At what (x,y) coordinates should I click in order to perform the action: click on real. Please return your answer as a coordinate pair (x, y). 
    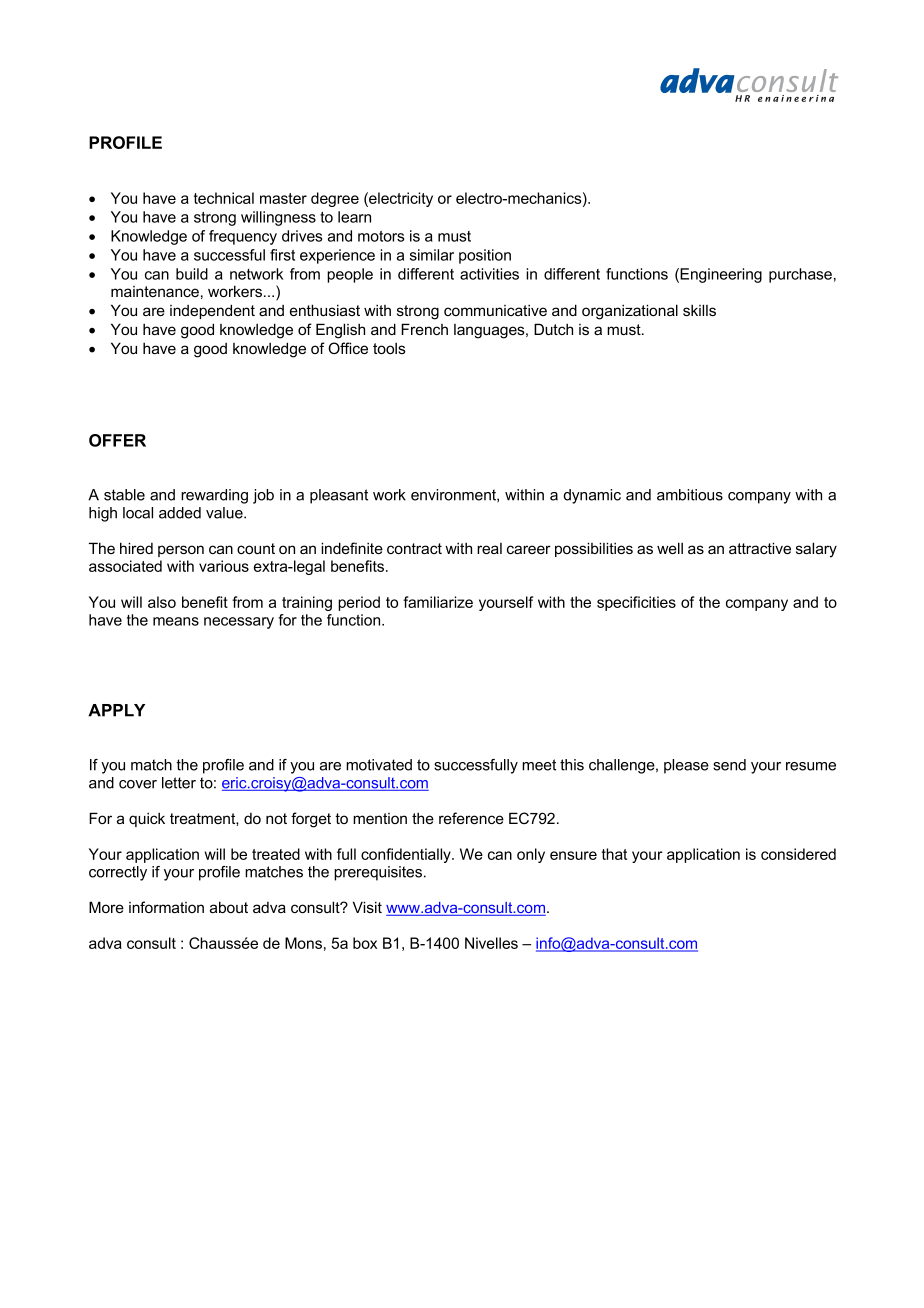
    Looking at the image, I should click on (489, 548).
